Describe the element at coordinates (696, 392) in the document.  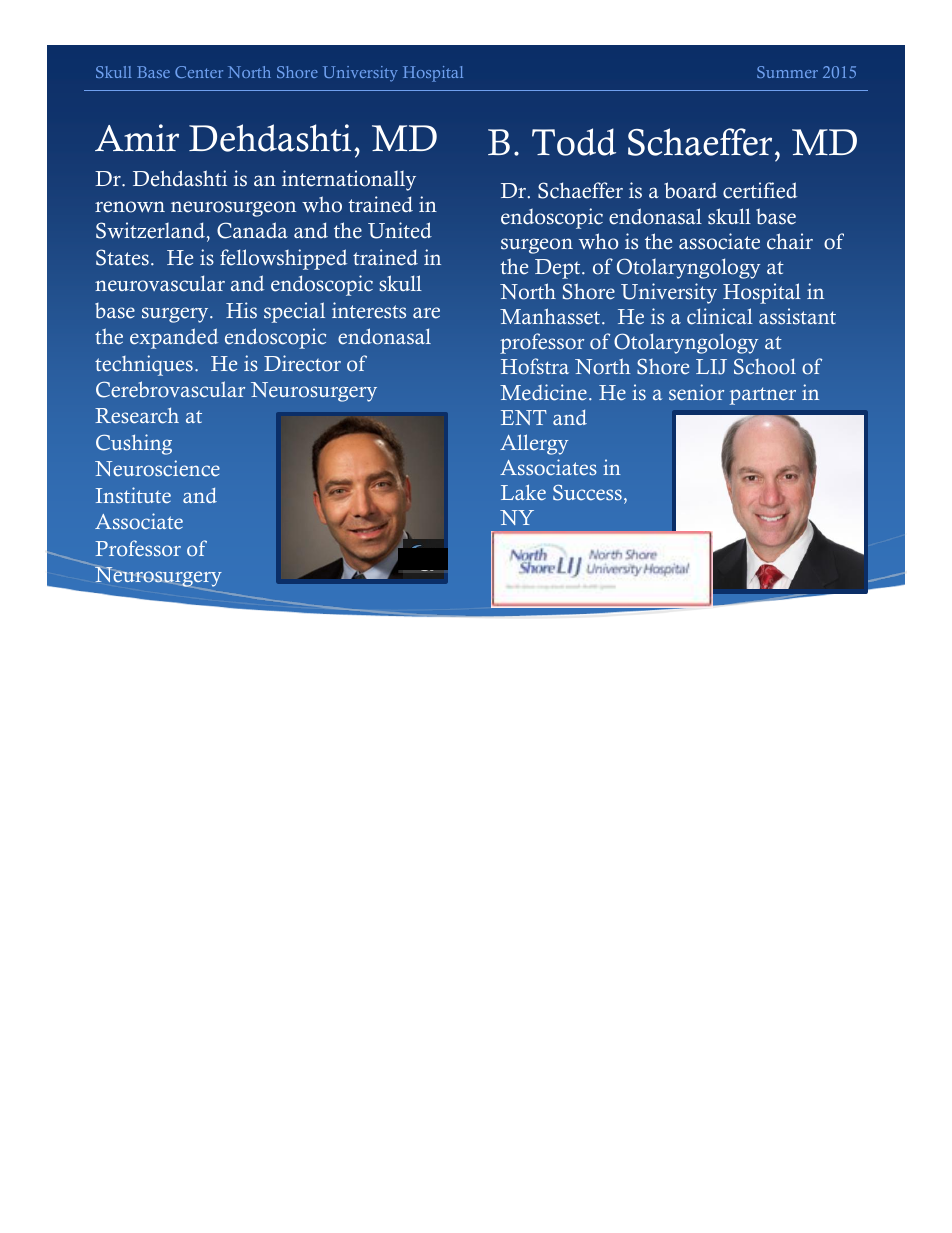
I see `senior` at that location.
